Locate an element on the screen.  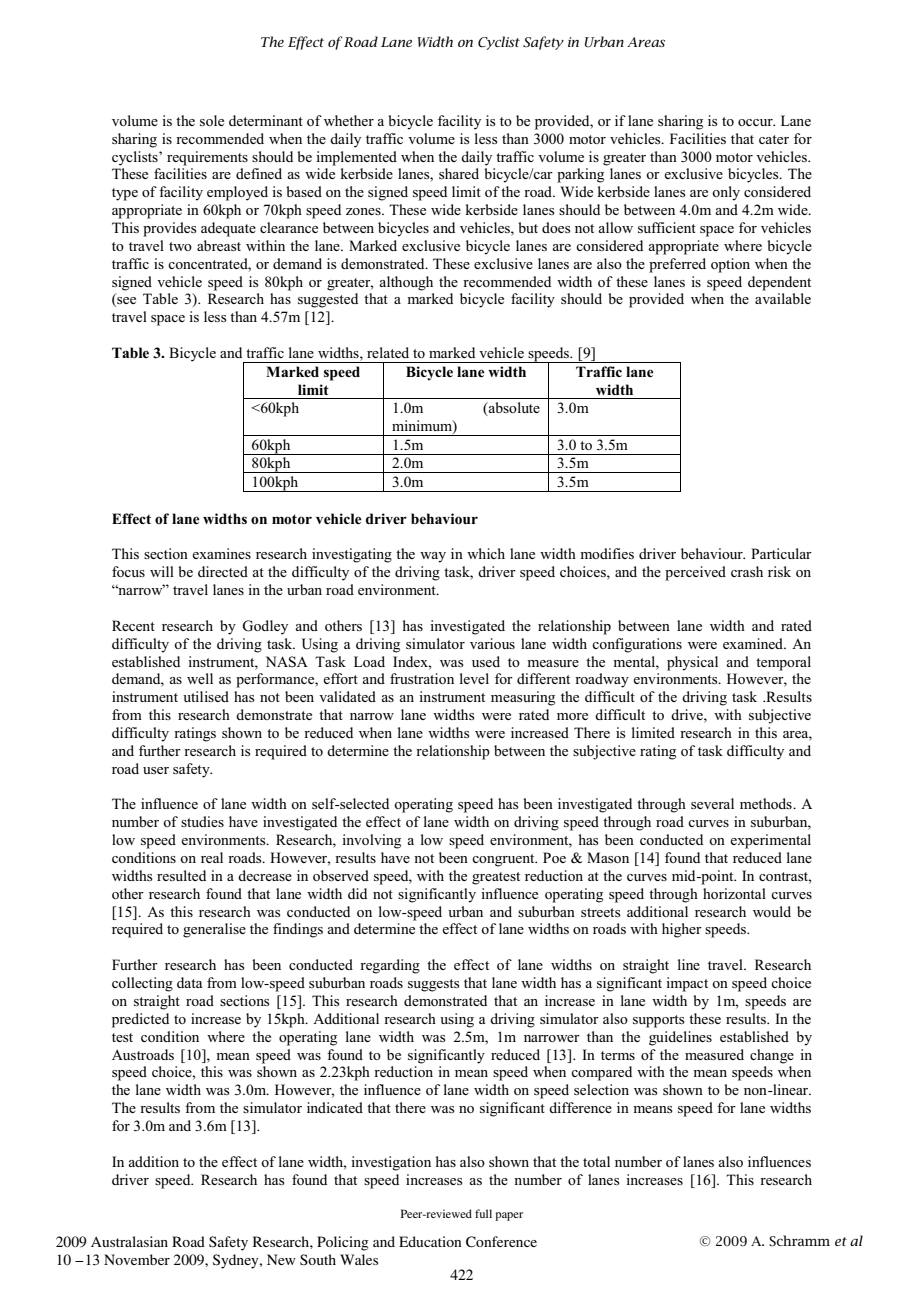
absolute is located at coordinates (513, 409).
